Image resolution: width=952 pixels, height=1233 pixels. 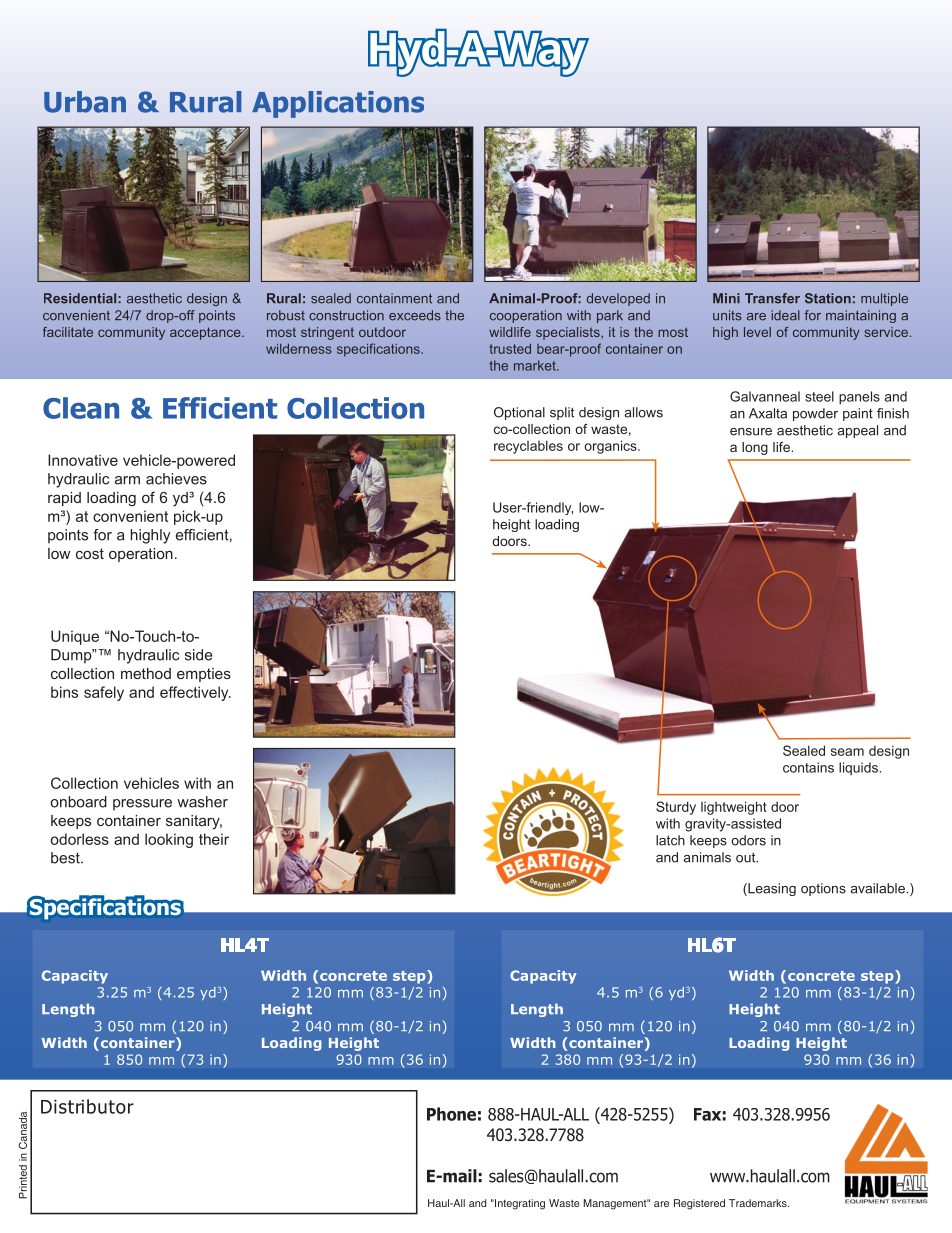 What do you see at coordinates (146, 673) in the screenshot?
I see `method` at bounding box center [146, 673].
